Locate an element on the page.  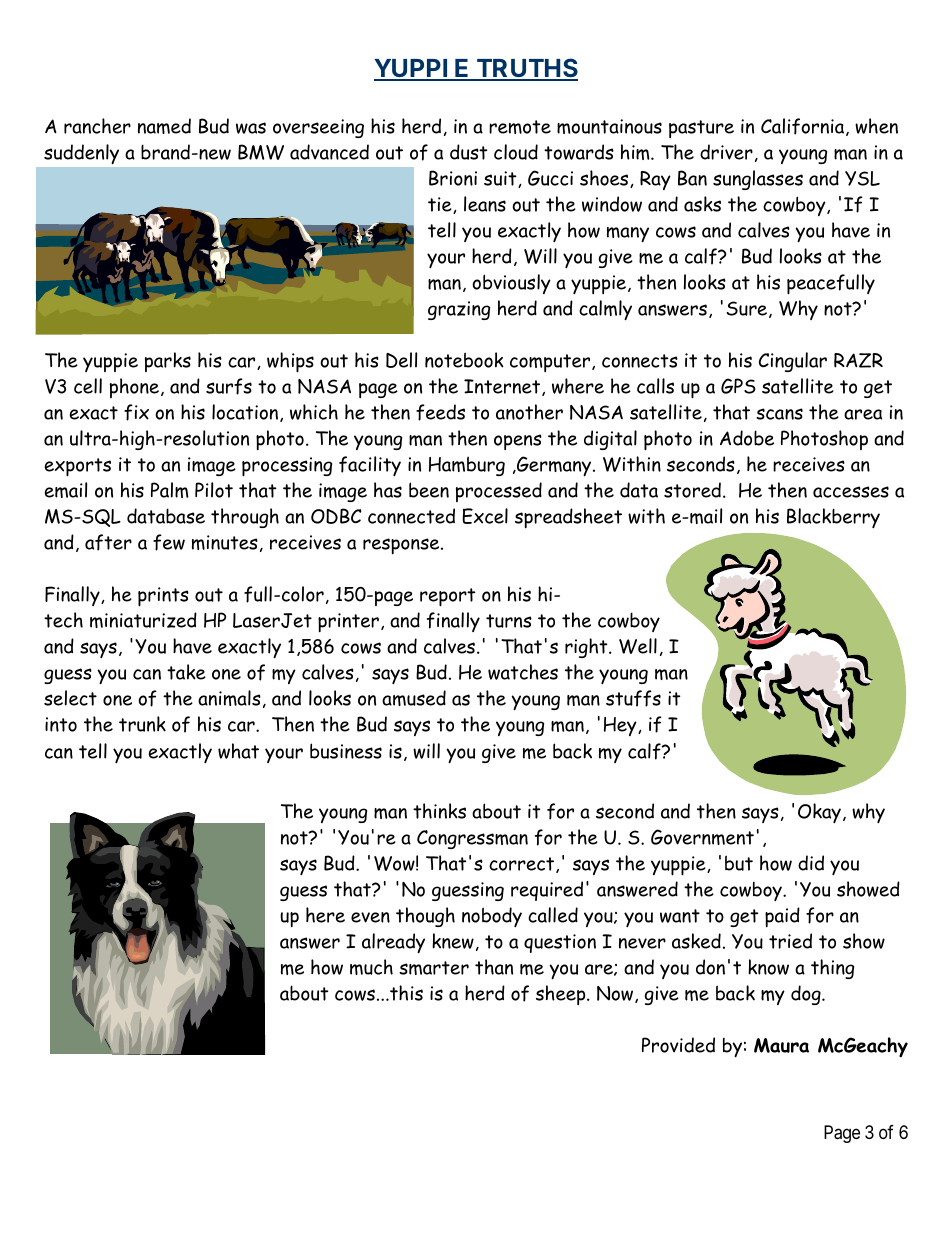
prints is located at coordinates (163, 597).
